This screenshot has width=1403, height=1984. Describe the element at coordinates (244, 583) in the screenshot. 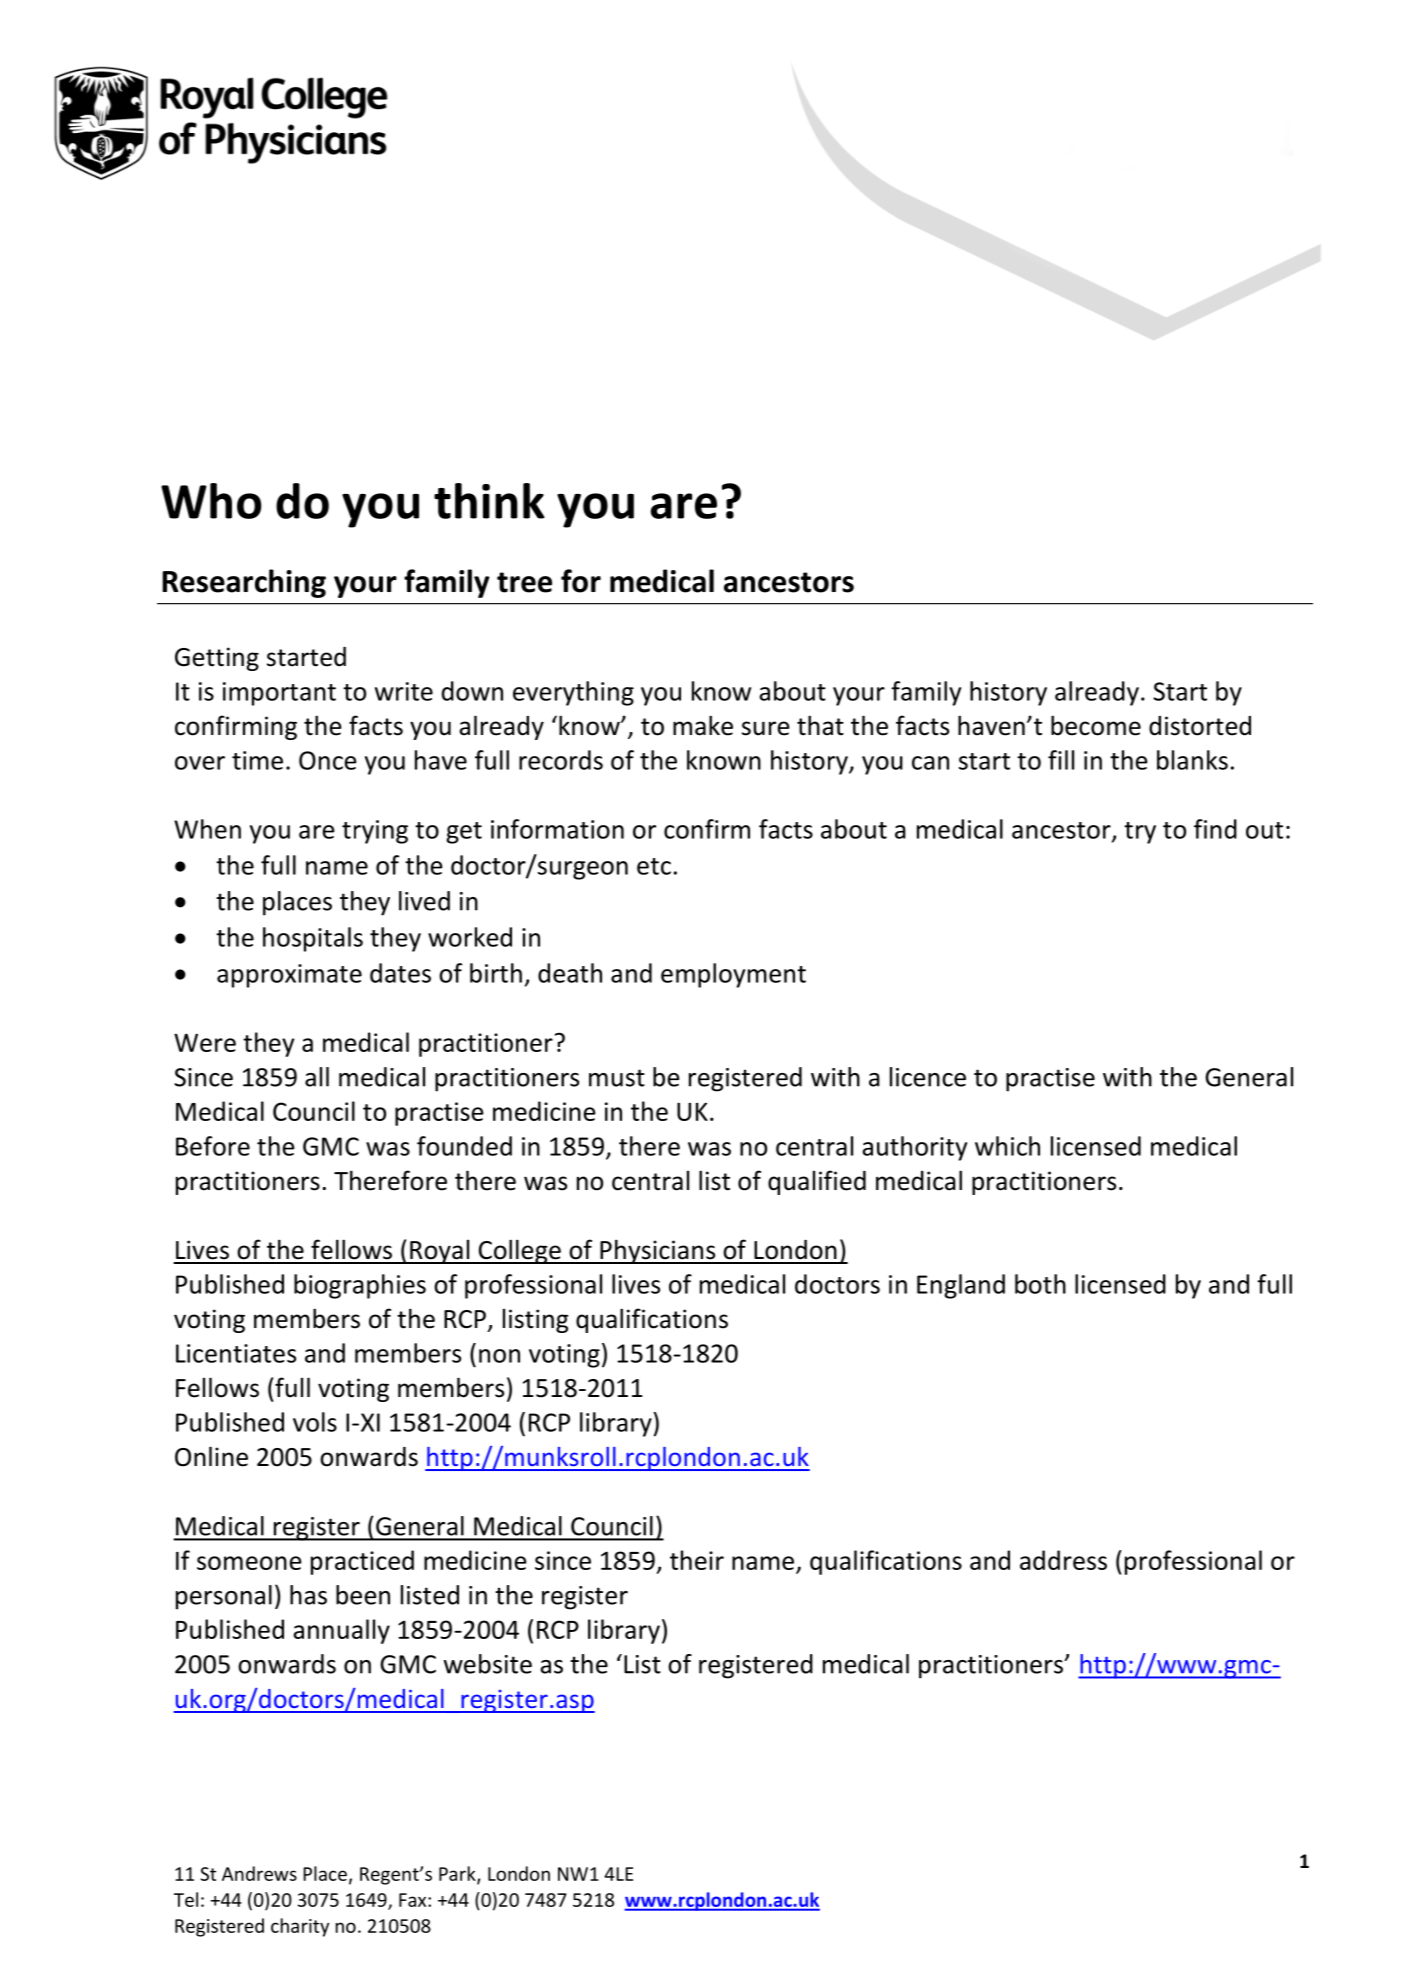

I see `Researching` at that location.
